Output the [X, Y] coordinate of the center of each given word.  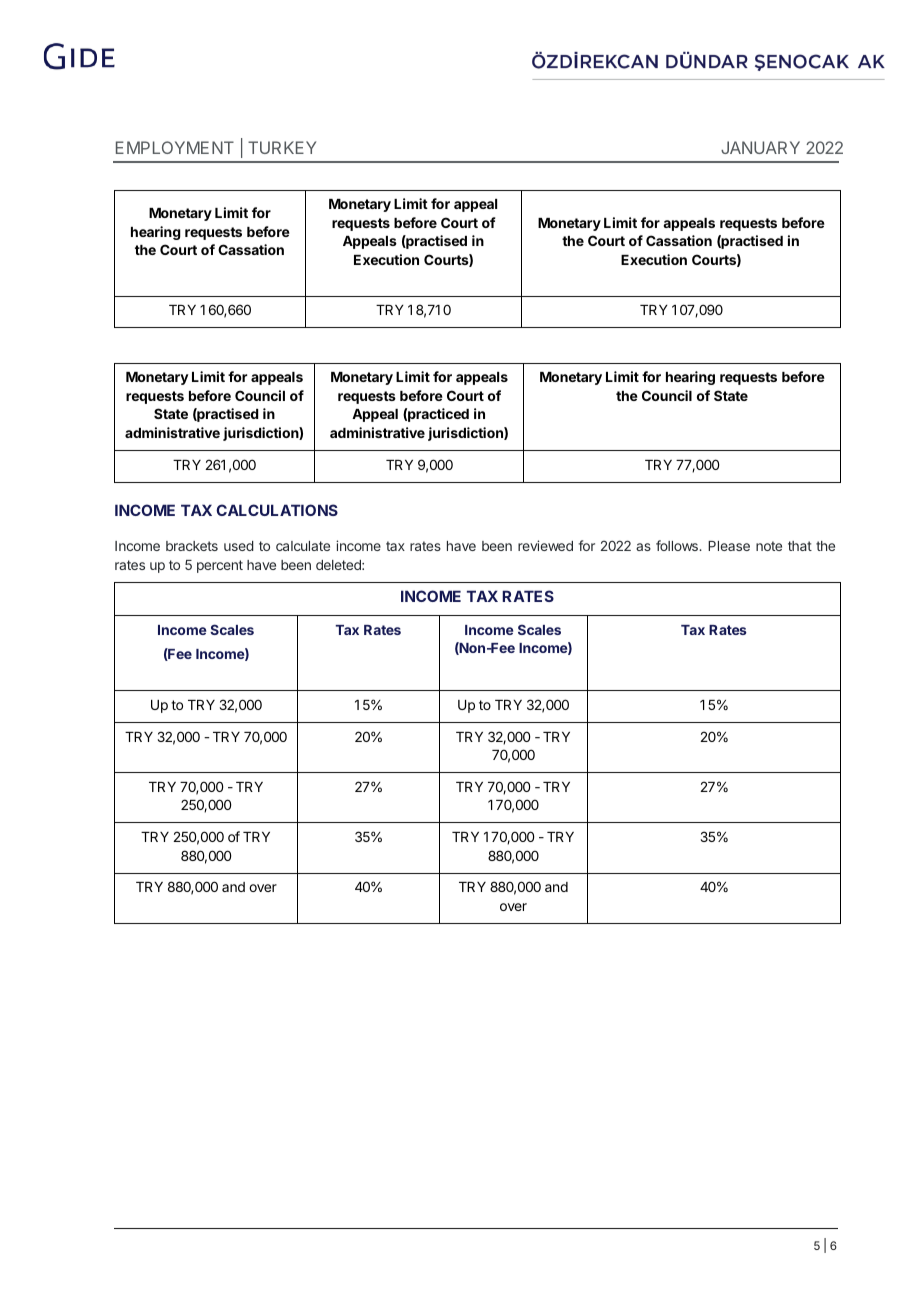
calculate [303, 546]
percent [220, 566]
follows [678, 545]
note [769, 546]
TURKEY [282, 147]
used [239, 546]
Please [729, 546]
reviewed [545, 545]
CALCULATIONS [277, 510]
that [800, 546]
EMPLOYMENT [175, 147]
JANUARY [760, 147]
